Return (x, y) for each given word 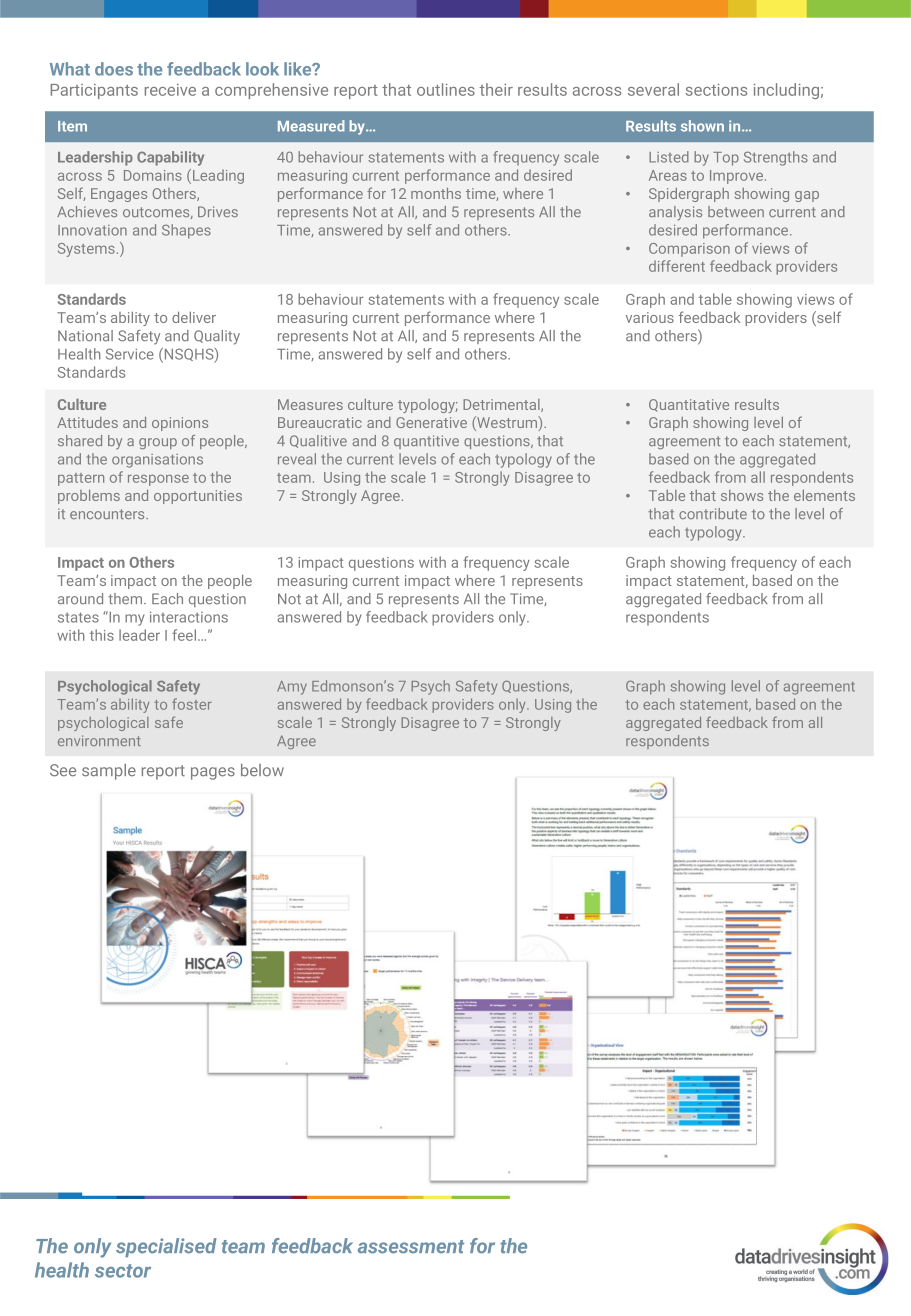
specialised (166, 1247)
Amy (292, 688)
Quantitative (689, 405)
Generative (431, 422)
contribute (713, 513)
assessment (411, 1247)
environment (99, 740)
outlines (446, 89)
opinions (180, 424)
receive (170, 90)
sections (716, 90)
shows (742, 495)
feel (185, 635)
